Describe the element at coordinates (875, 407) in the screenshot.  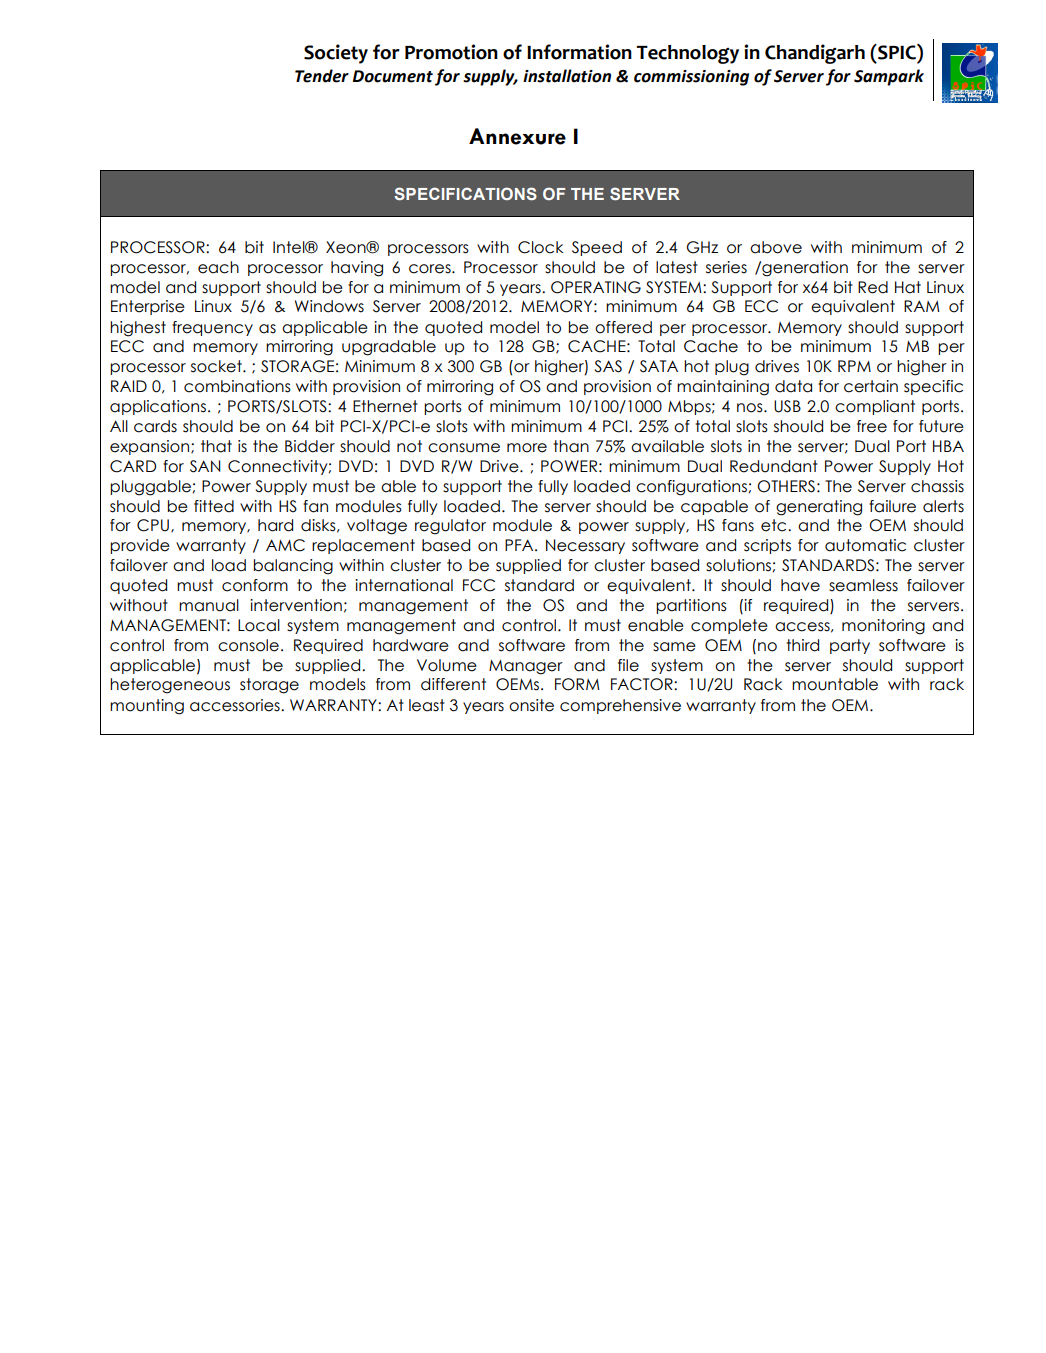
I see `compliant` at that location.
